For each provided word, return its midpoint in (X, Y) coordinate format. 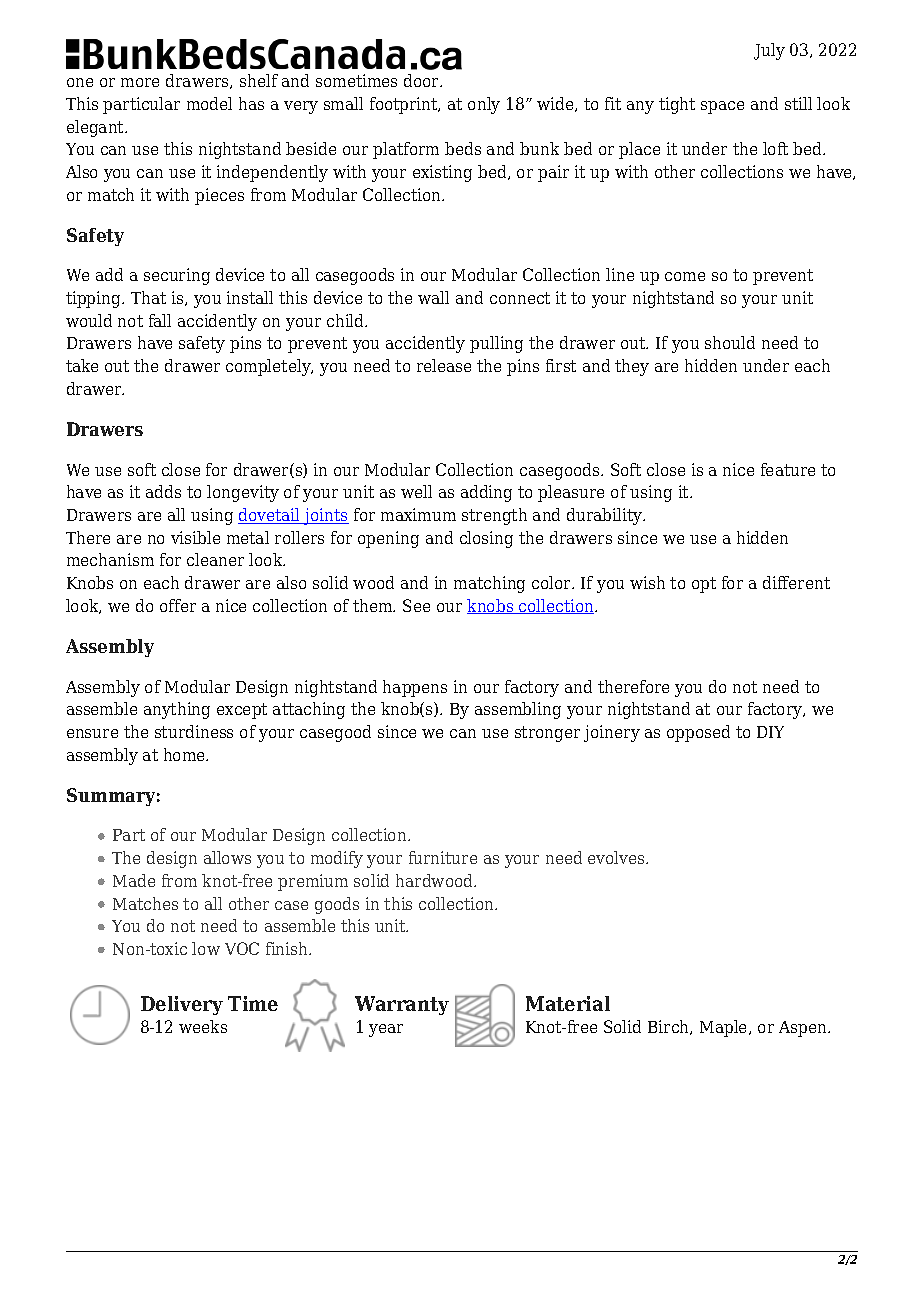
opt (704, 585)
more (140, 82)
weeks (203, 1026)
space (722, 107)
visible (195, 537)
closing (486, 539)
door (423, 80)
